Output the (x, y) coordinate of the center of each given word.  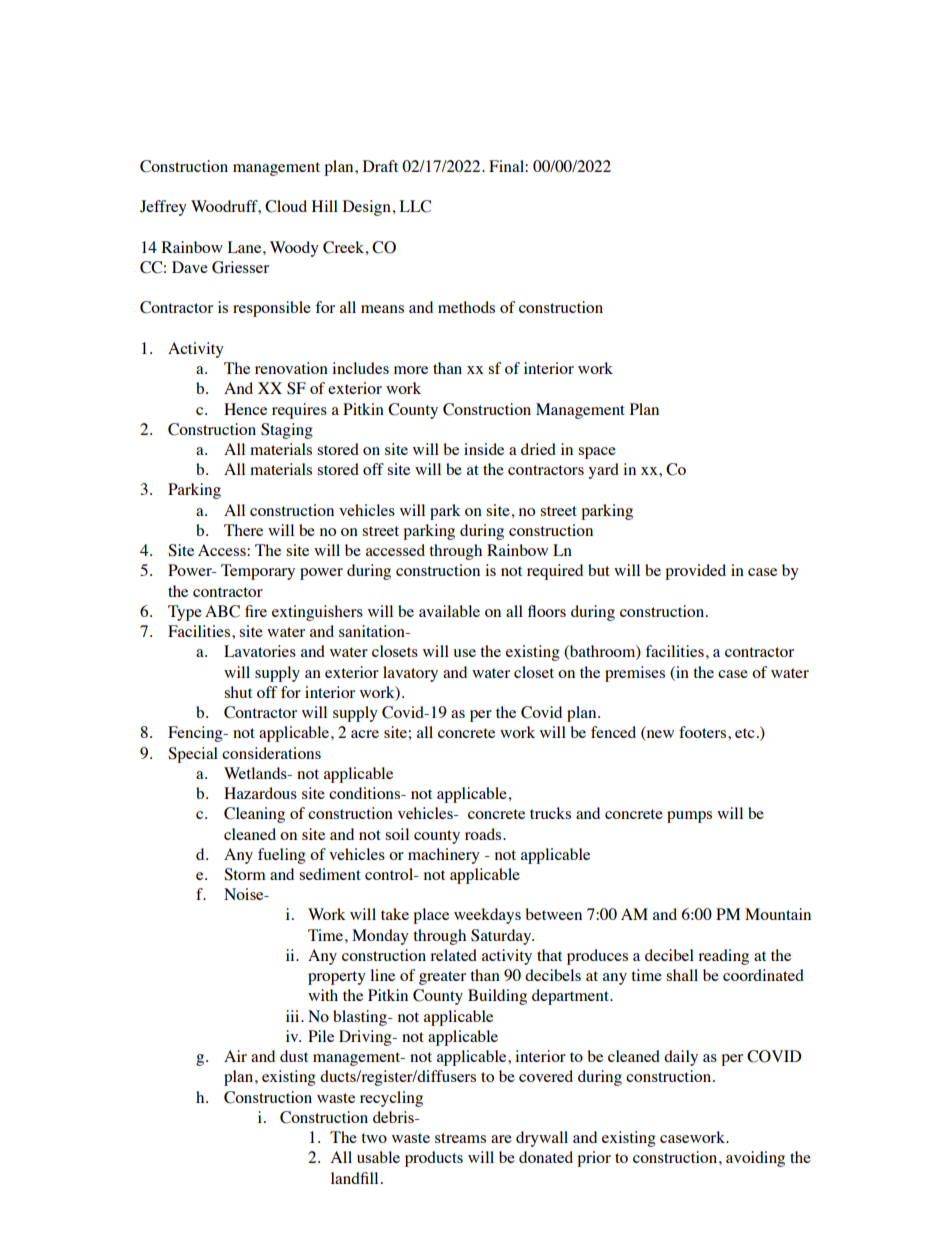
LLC (415, 206)
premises (635, 674)
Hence (245, 409)
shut (238, 692)
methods (466, 307)
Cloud (286, 206)
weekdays (487, 916)
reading (723, 957)
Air (235, 1056)
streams (460, 1138)
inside (484, 449)
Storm (245, 874)
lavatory (410, 674)
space (597, 453)
